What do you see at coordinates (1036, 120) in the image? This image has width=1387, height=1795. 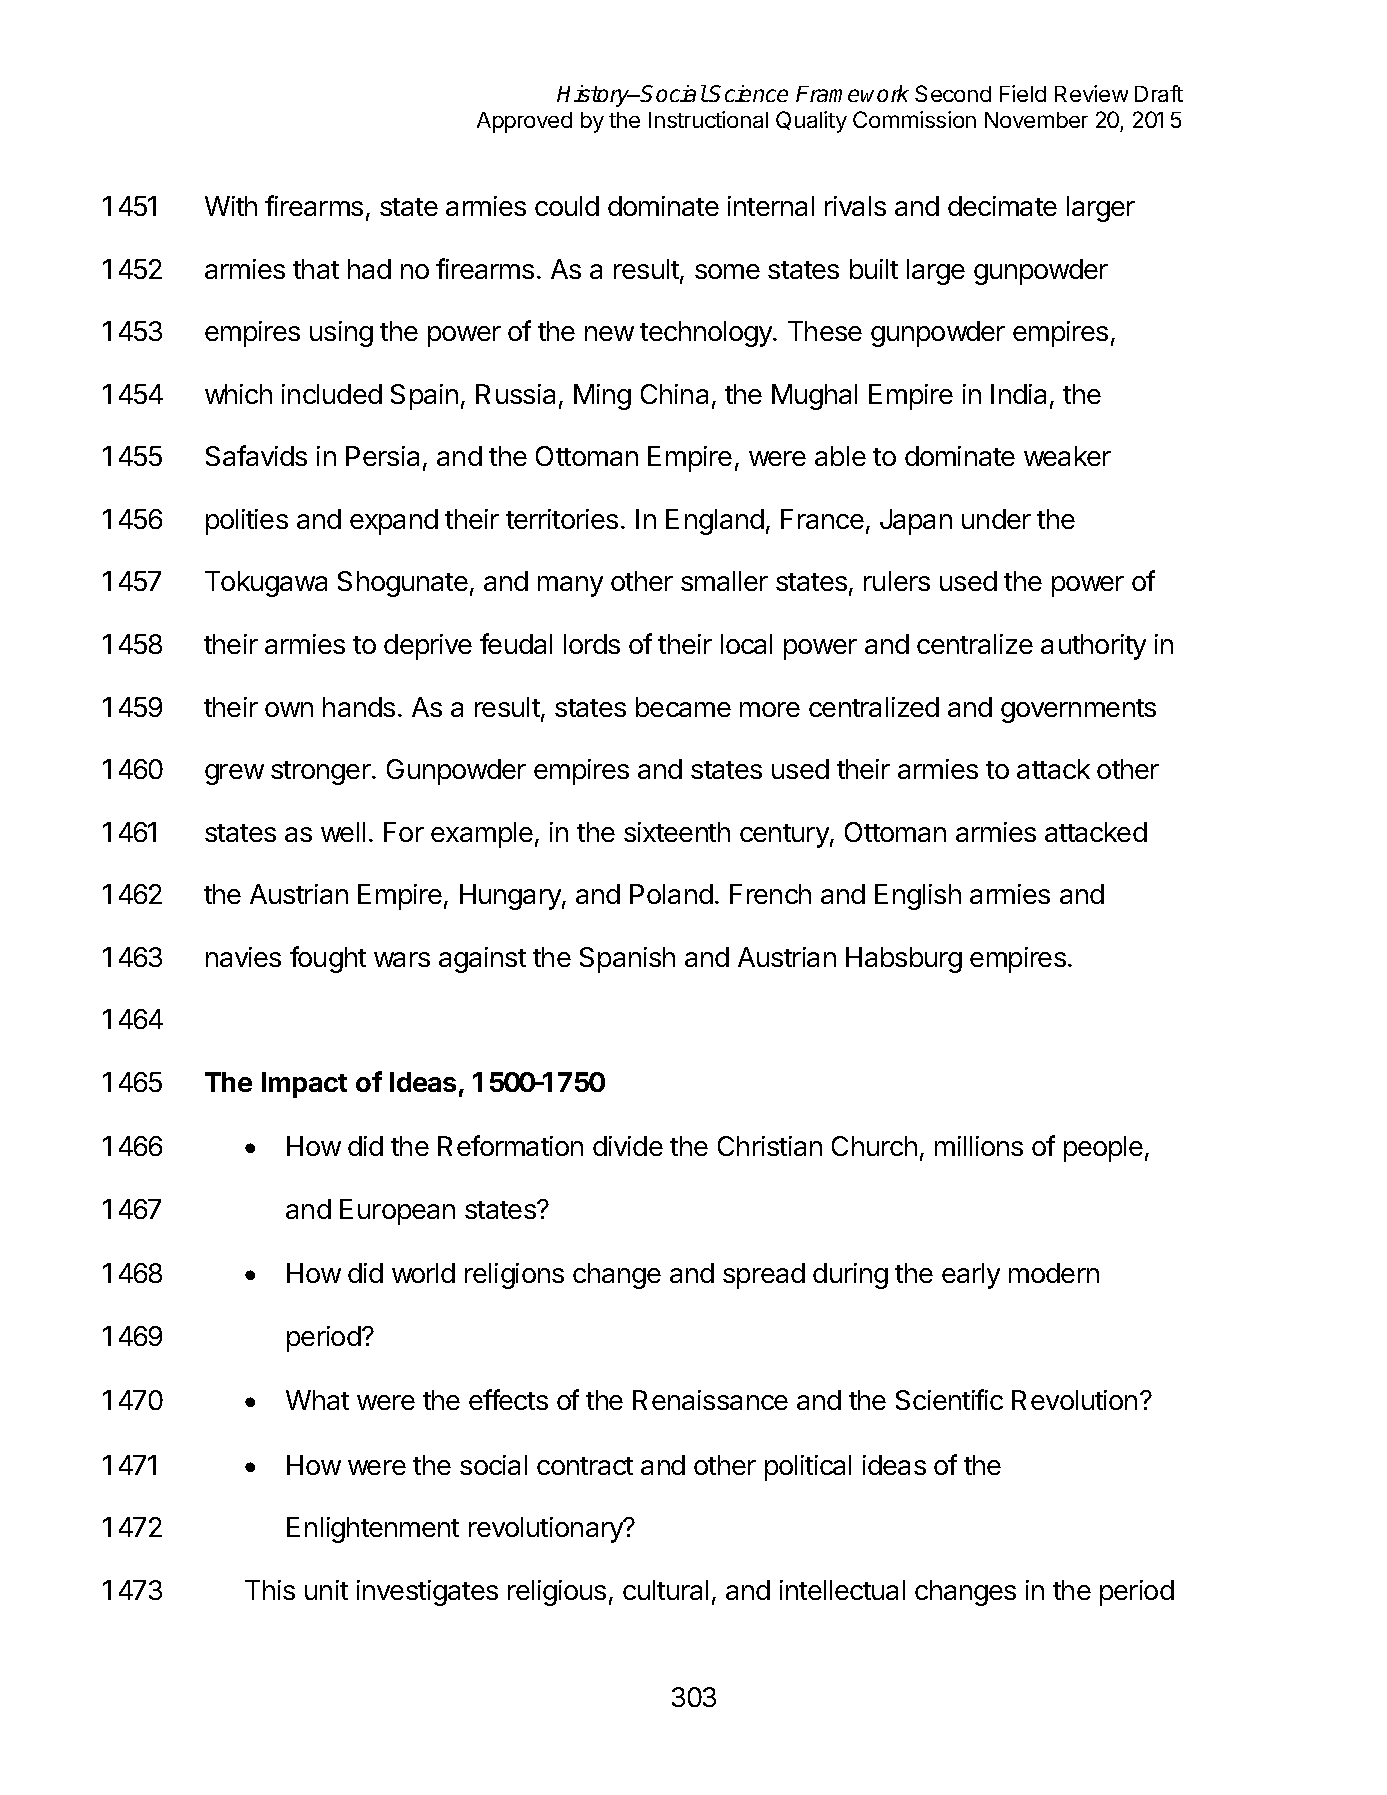 I see `November` at bounding box center [1036, 120].
